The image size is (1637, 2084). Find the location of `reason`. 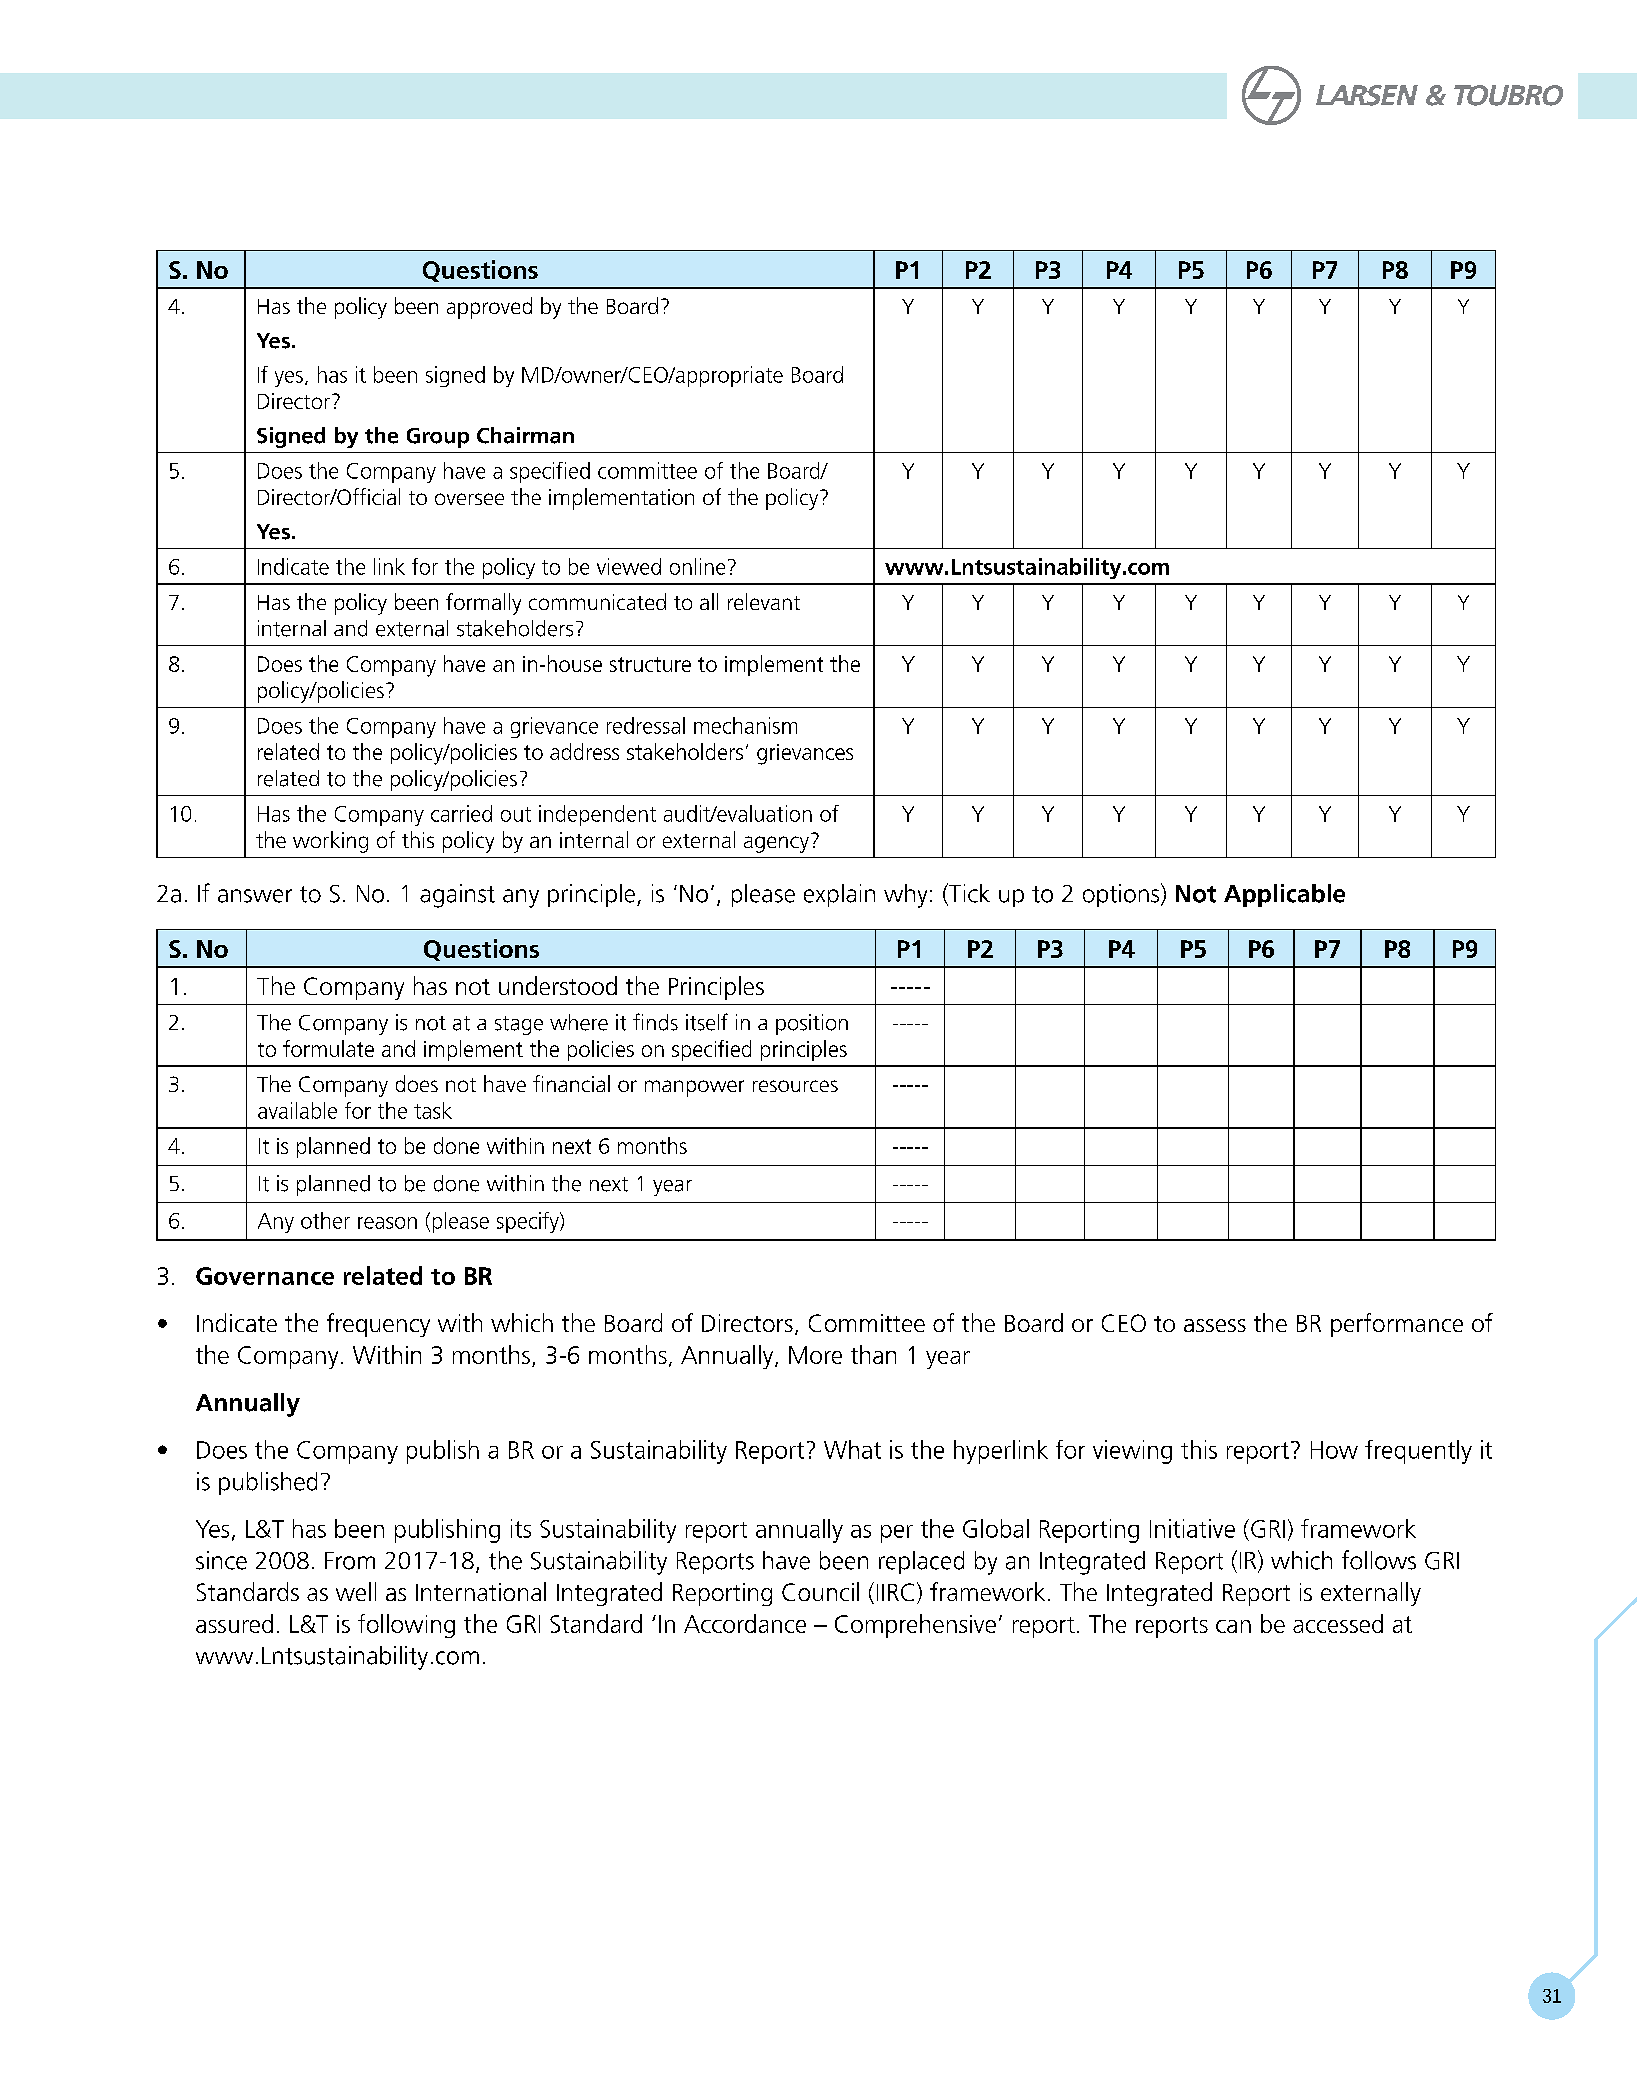

reason is located at coordinates (387, 1223).
